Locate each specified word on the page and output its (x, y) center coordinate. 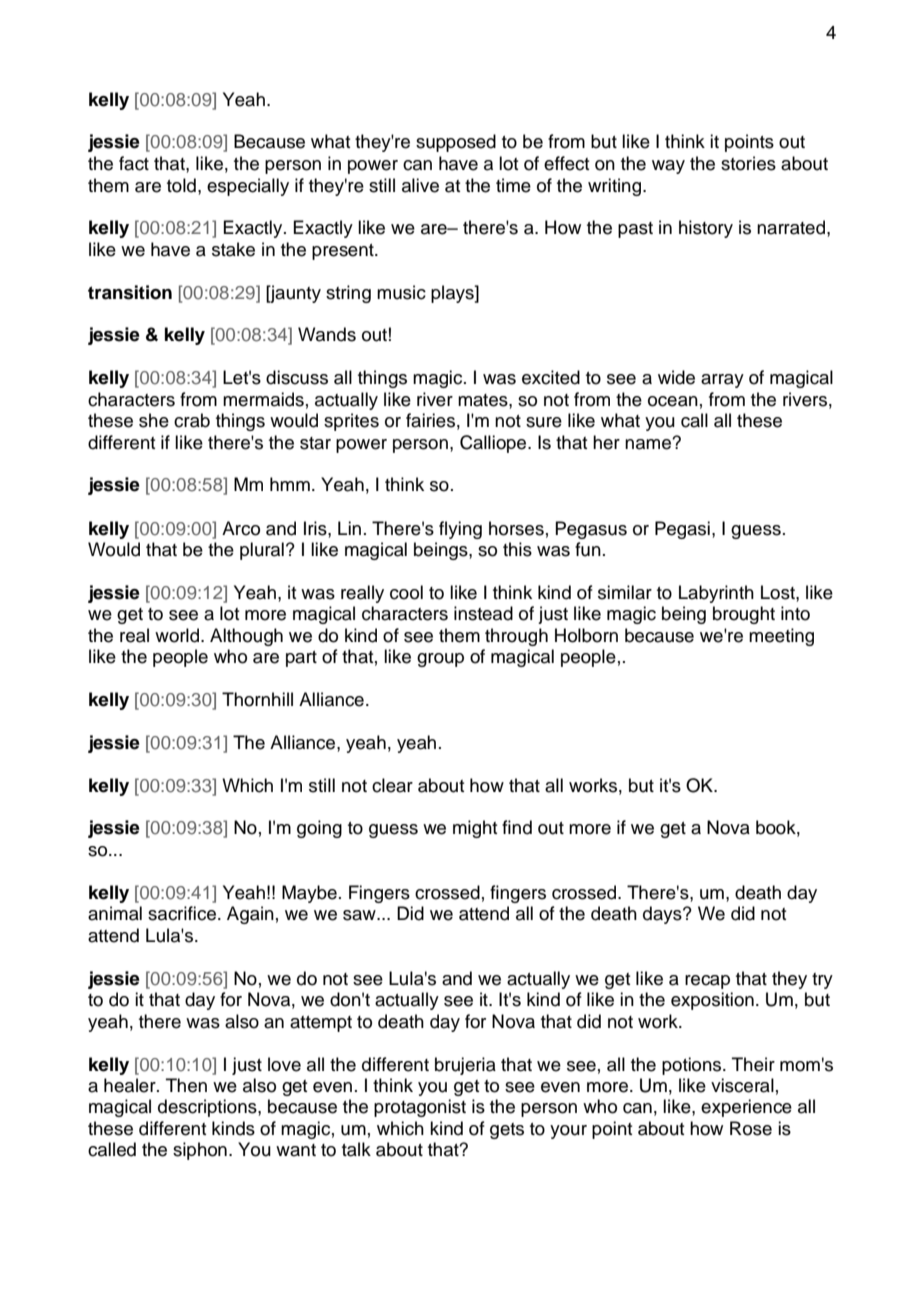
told (181, 185)
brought (744, 615)
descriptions (208, 1108)
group (440, 660)
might (475, 829)
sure (544, 422)
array (722, 381)
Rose (751, 1128)
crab (192, 420)
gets (507, 1131)
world (177, 635)
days (663, 915)
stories (748, 163)
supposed (456, 143)
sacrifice (182, 913)
